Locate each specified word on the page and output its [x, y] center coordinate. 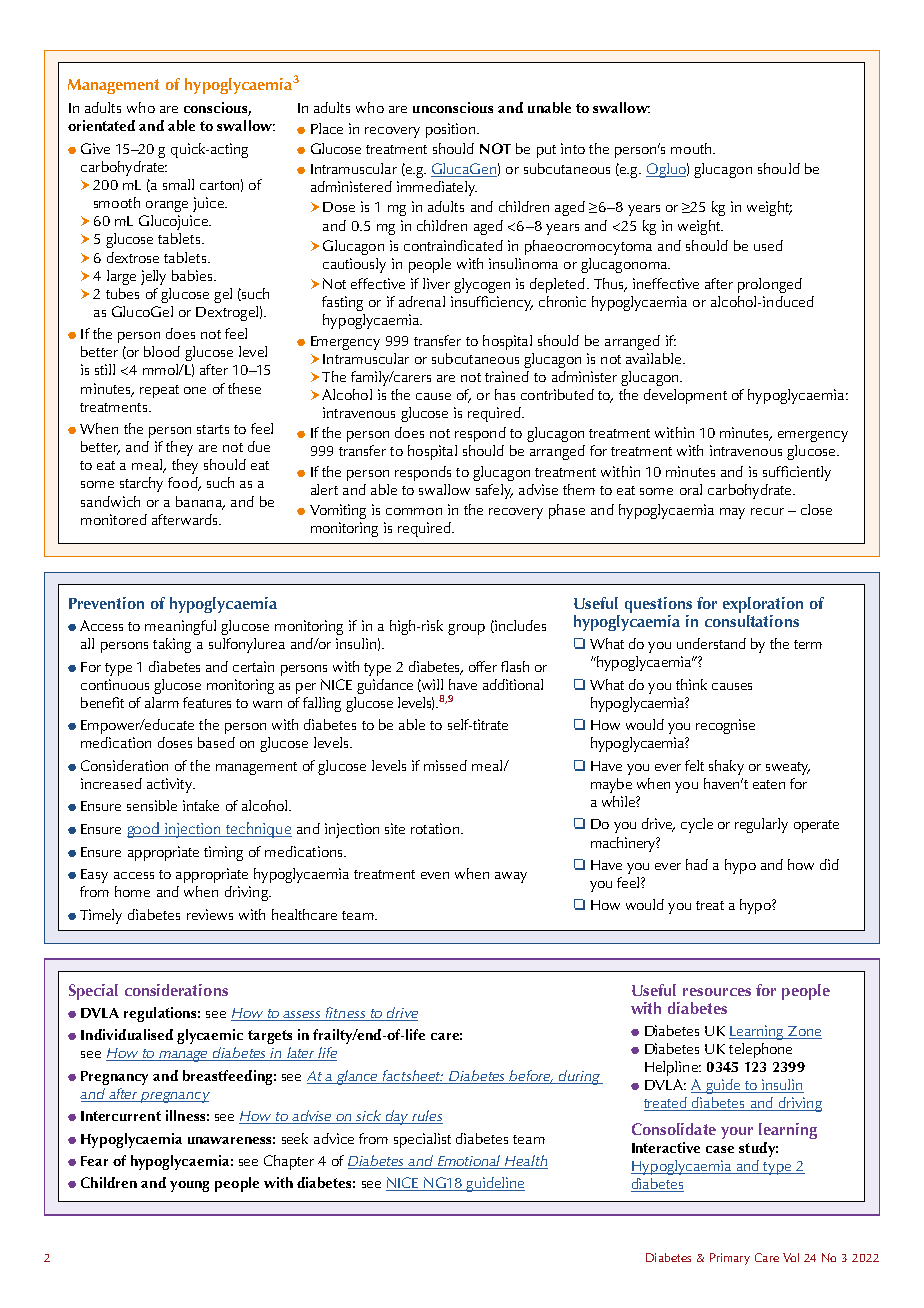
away [511, 877]
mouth [692, 148]
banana [200, 502]
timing [223, 853]
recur [767, 511]
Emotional [469, 1162]
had [697, 864]
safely [494, 491]
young [189, 1186]
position [450, 130]
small [178, 184]
